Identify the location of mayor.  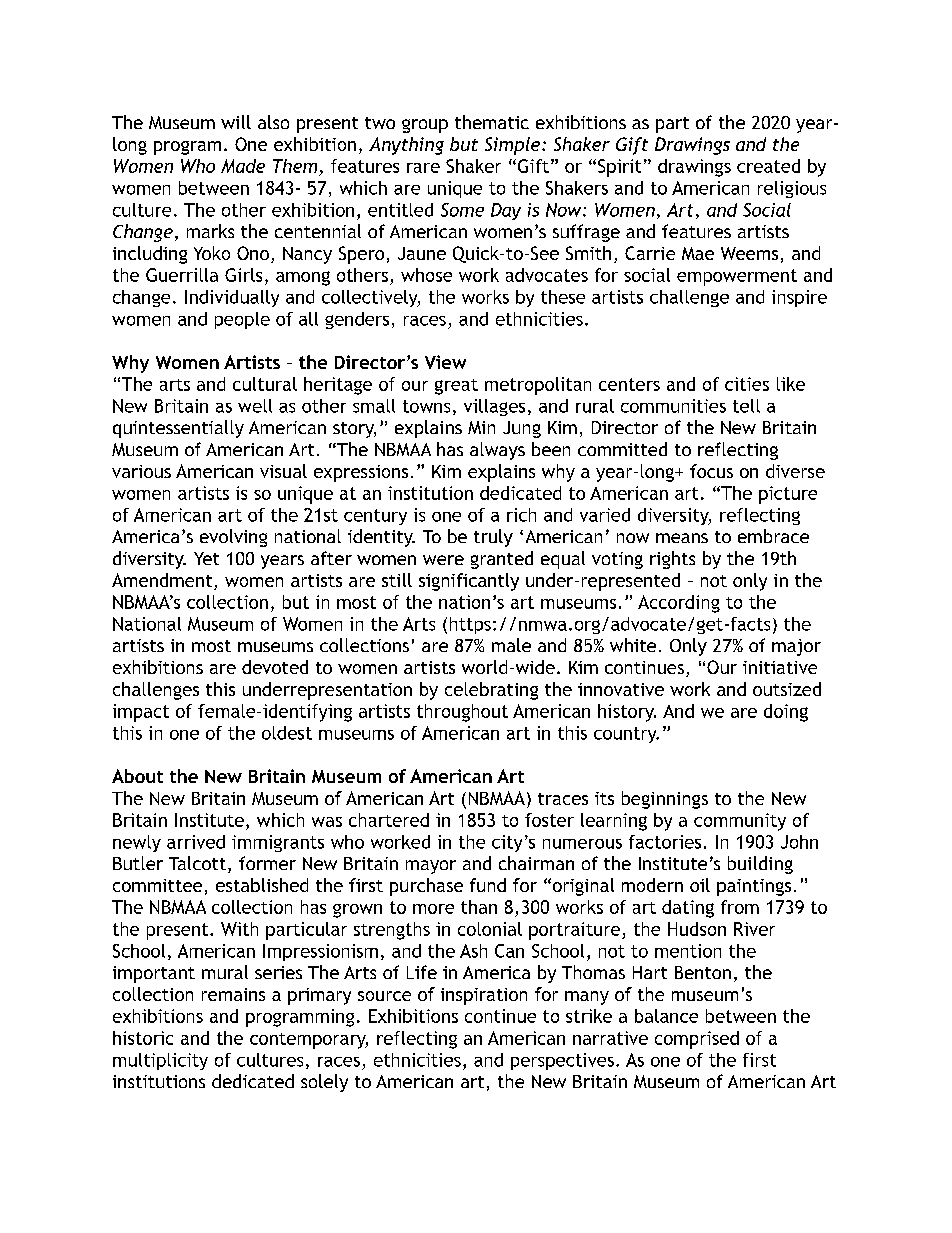
(431, 867).
